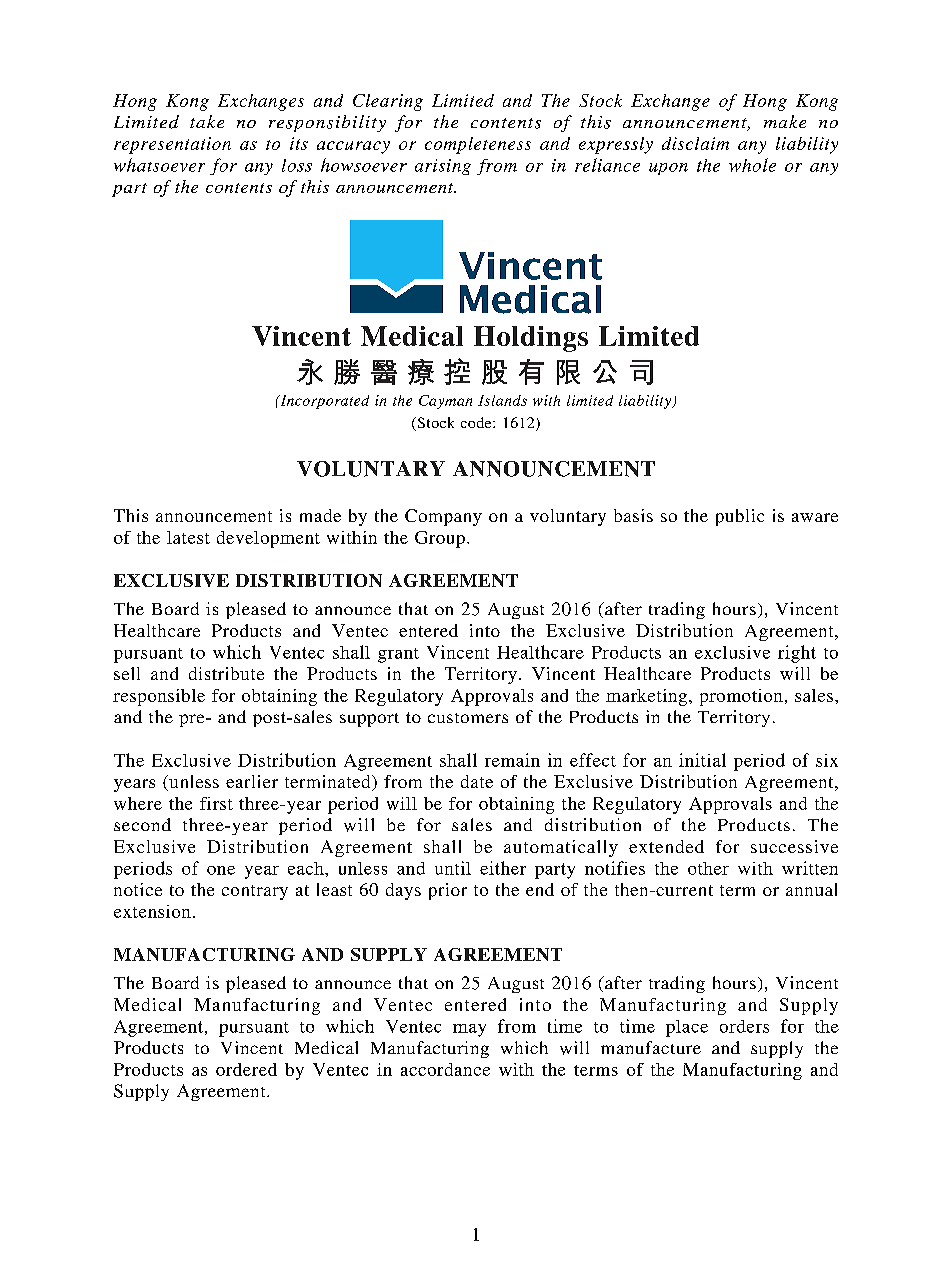  What do you see at coordinates (478, 145) in the page?
I see `completeness` at bounding box center [478, 145].
